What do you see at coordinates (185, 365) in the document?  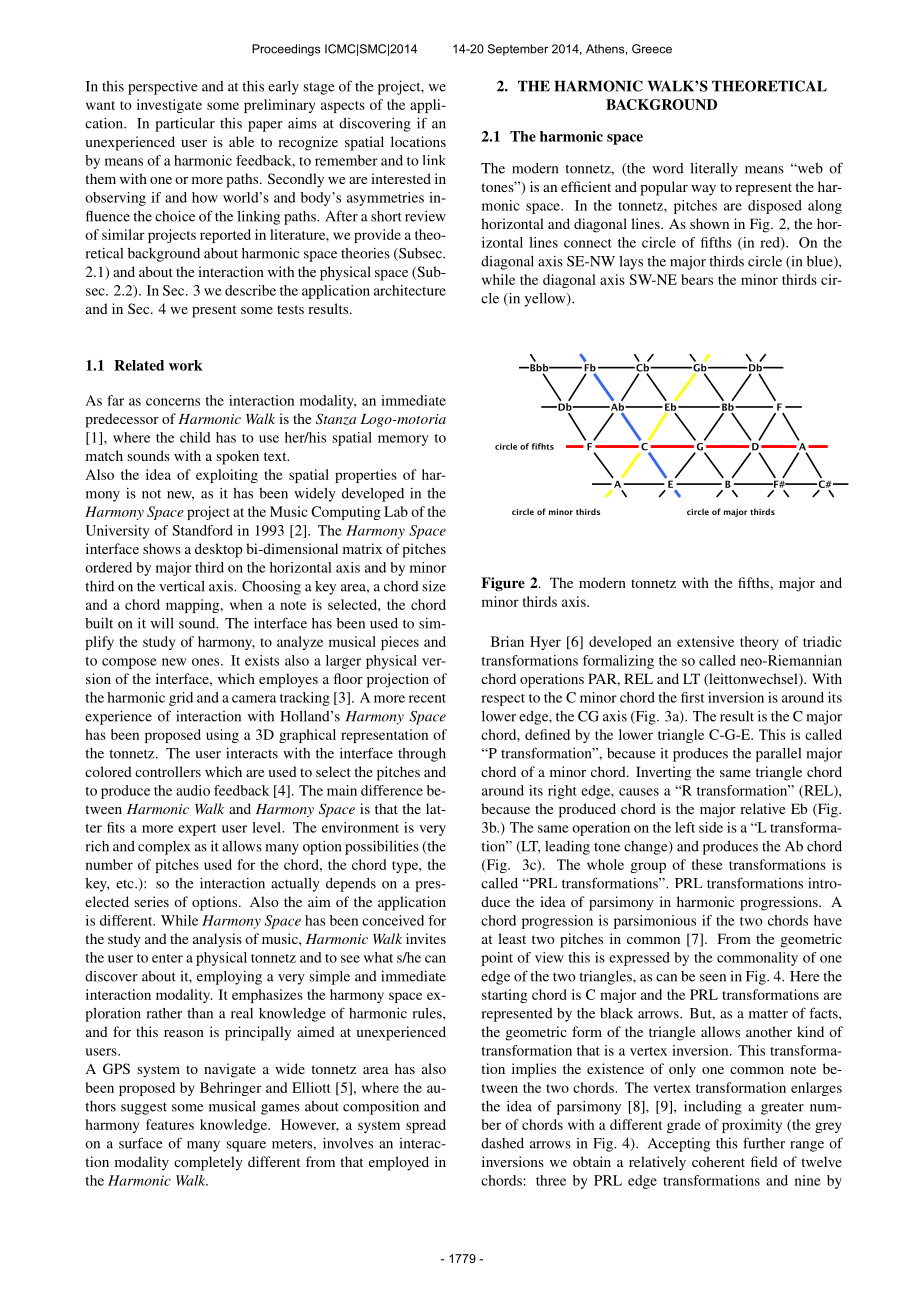 I see `work` at bounding box center [185, 365].
